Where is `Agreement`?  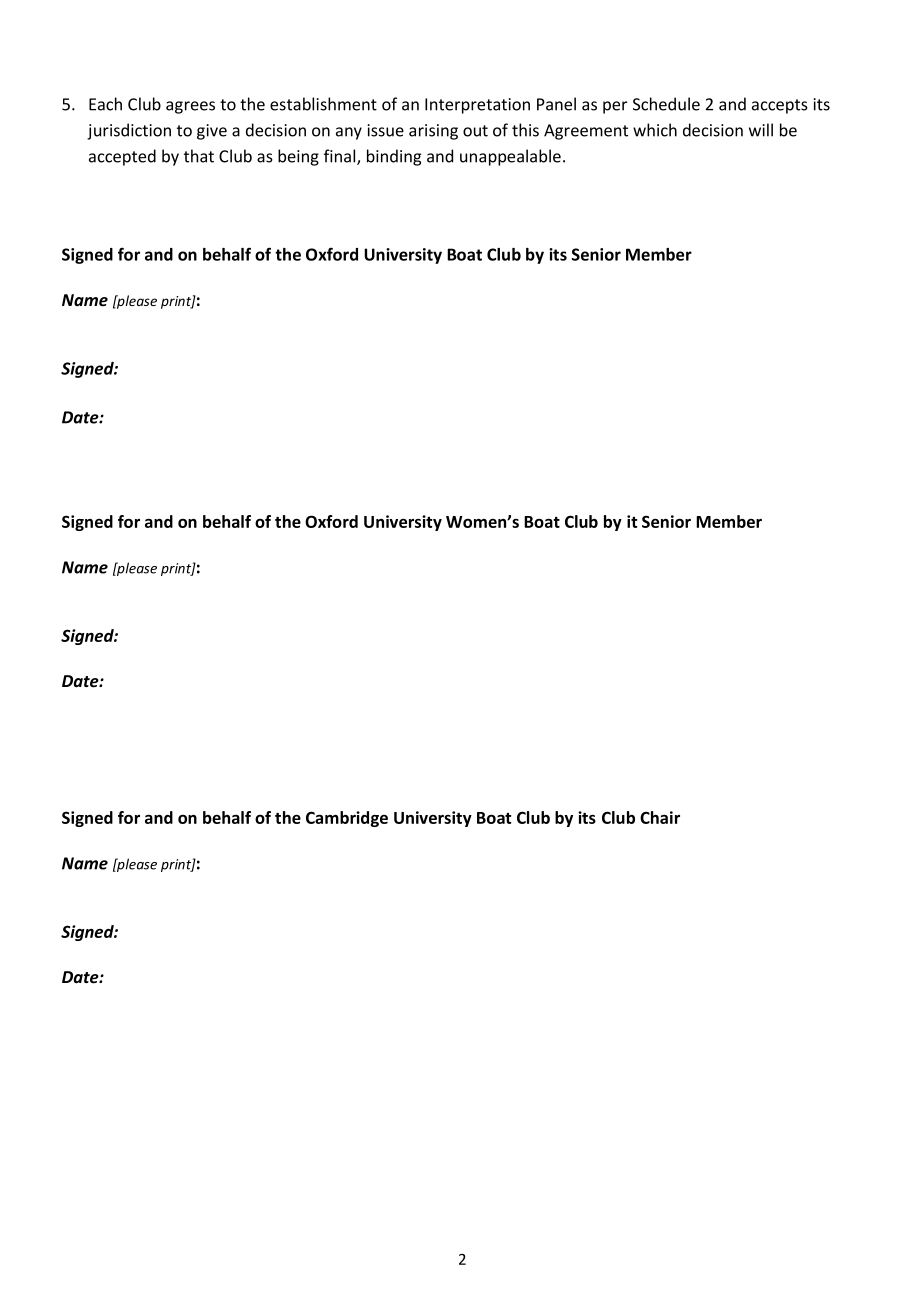 Agreement is located at coordinates (586, 132).
